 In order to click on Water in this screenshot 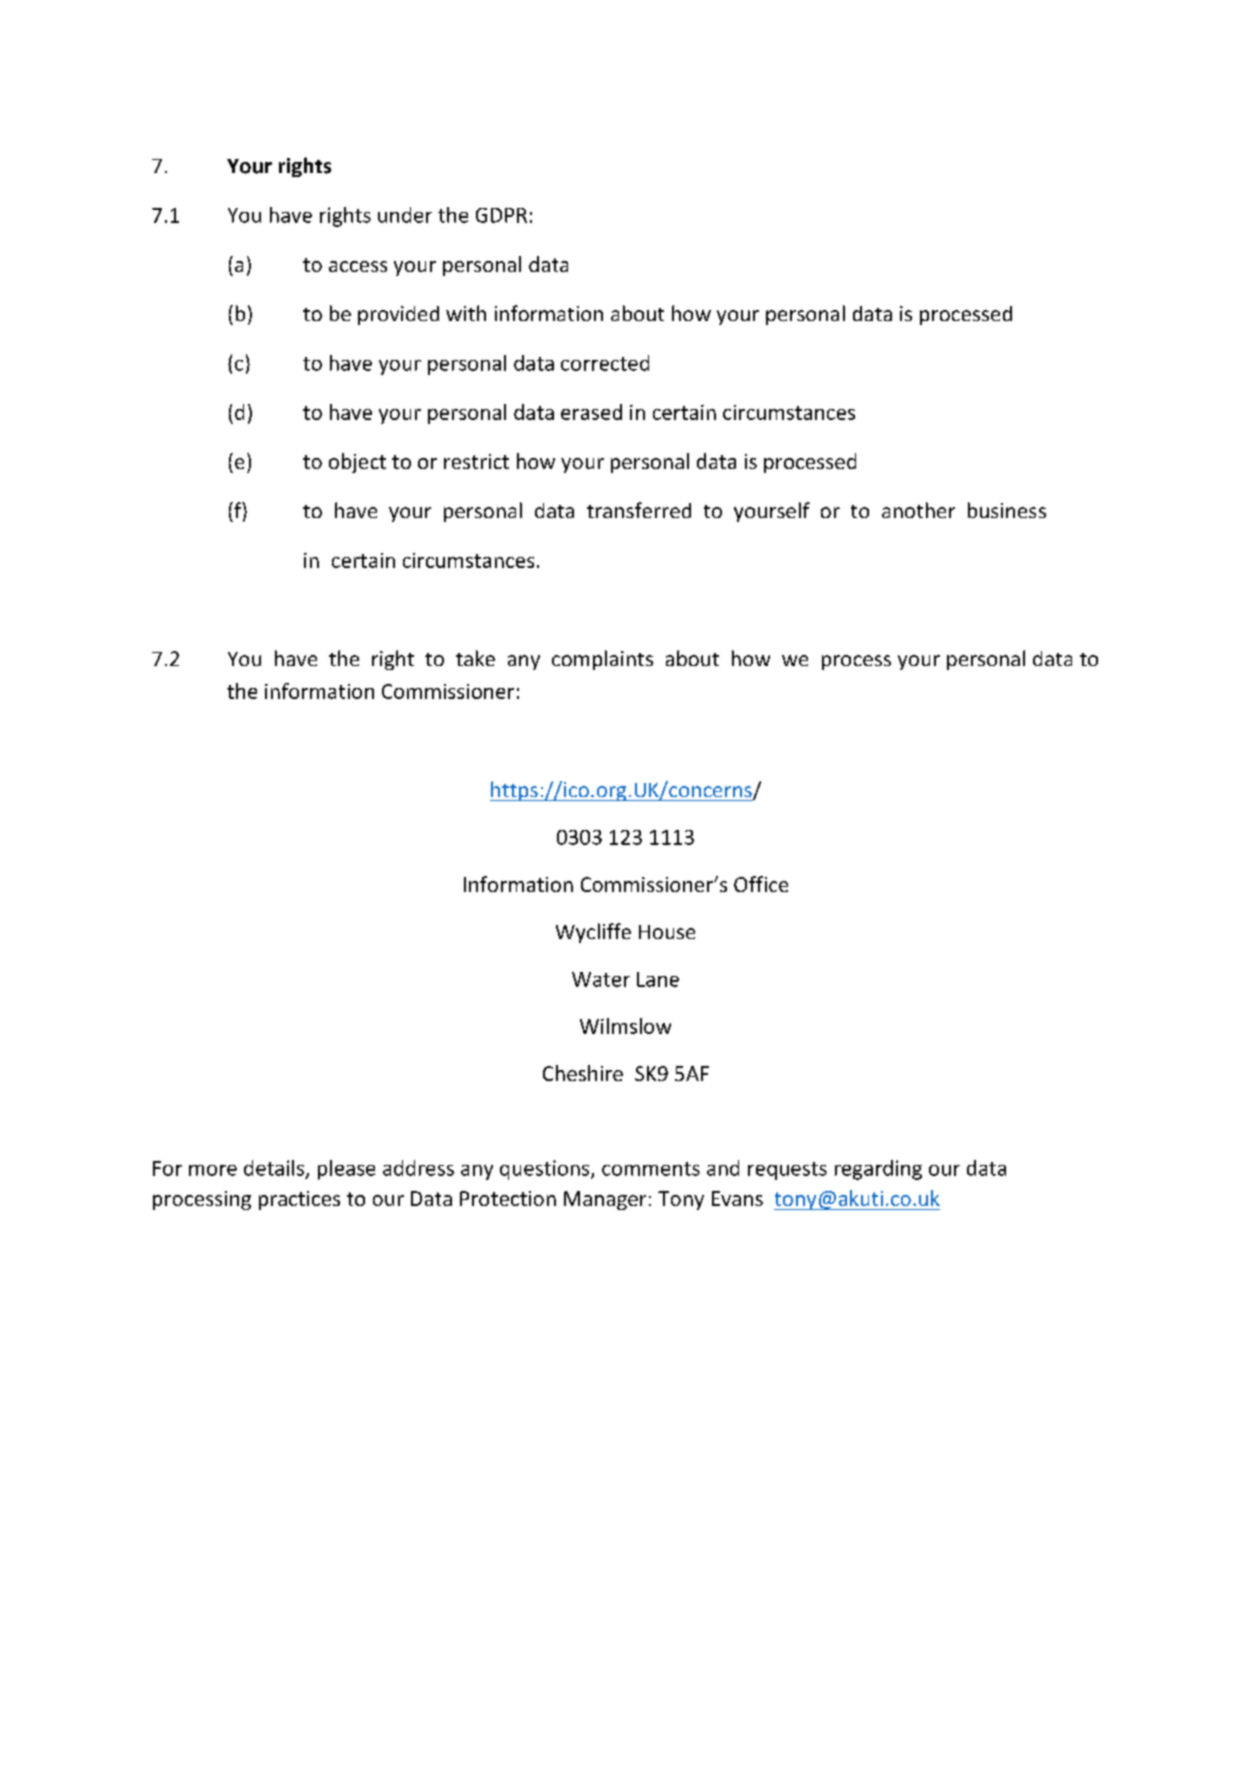, I will do `click(601, 979)`.
